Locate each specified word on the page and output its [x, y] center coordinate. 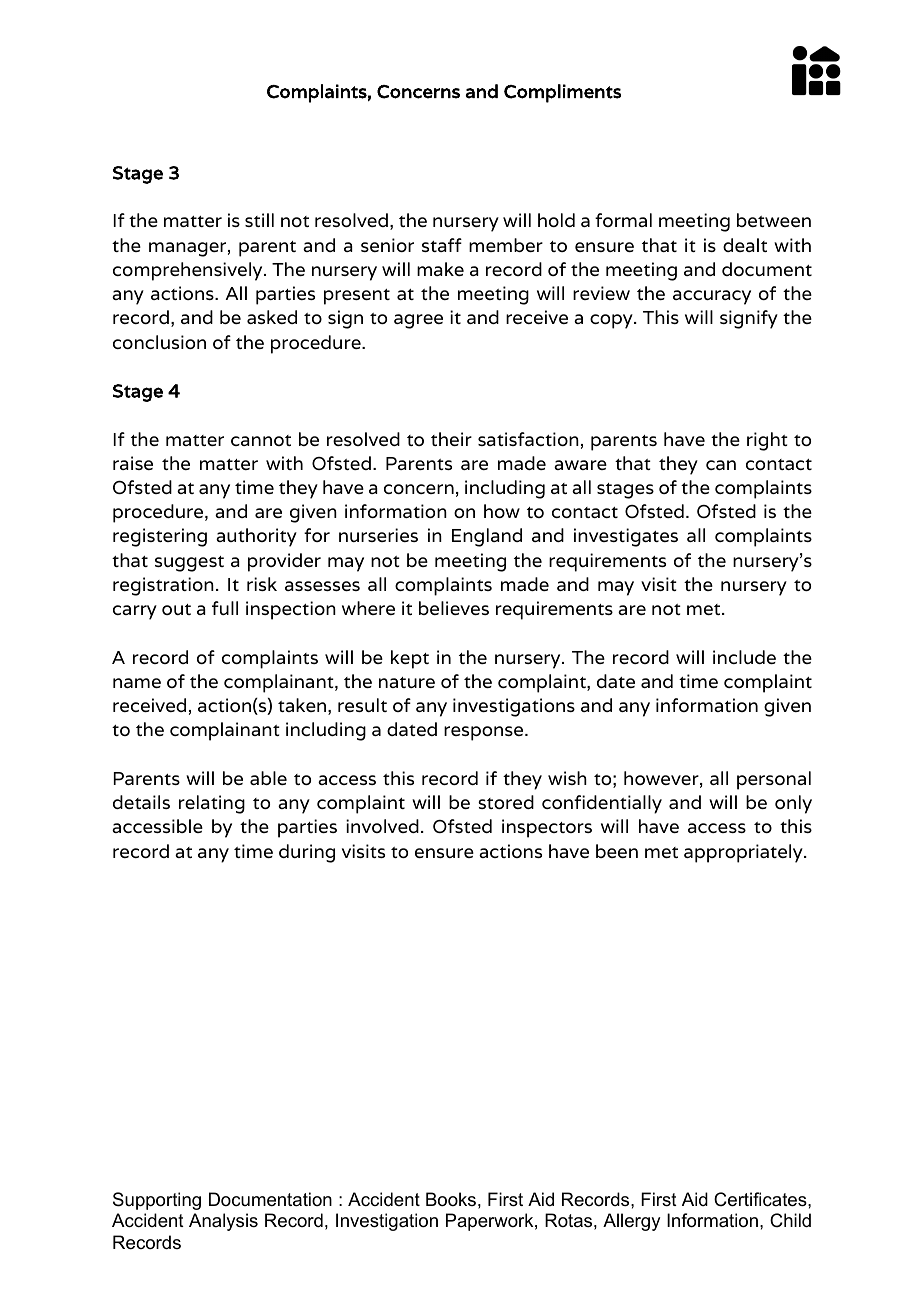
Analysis [223, 1222]
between [774, 220]
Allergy [631, 1222]
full [225, 608]
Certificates [761, 1199]
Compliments [562, 93]
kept [410, 659]
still [259, 220]
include [744, 657]
